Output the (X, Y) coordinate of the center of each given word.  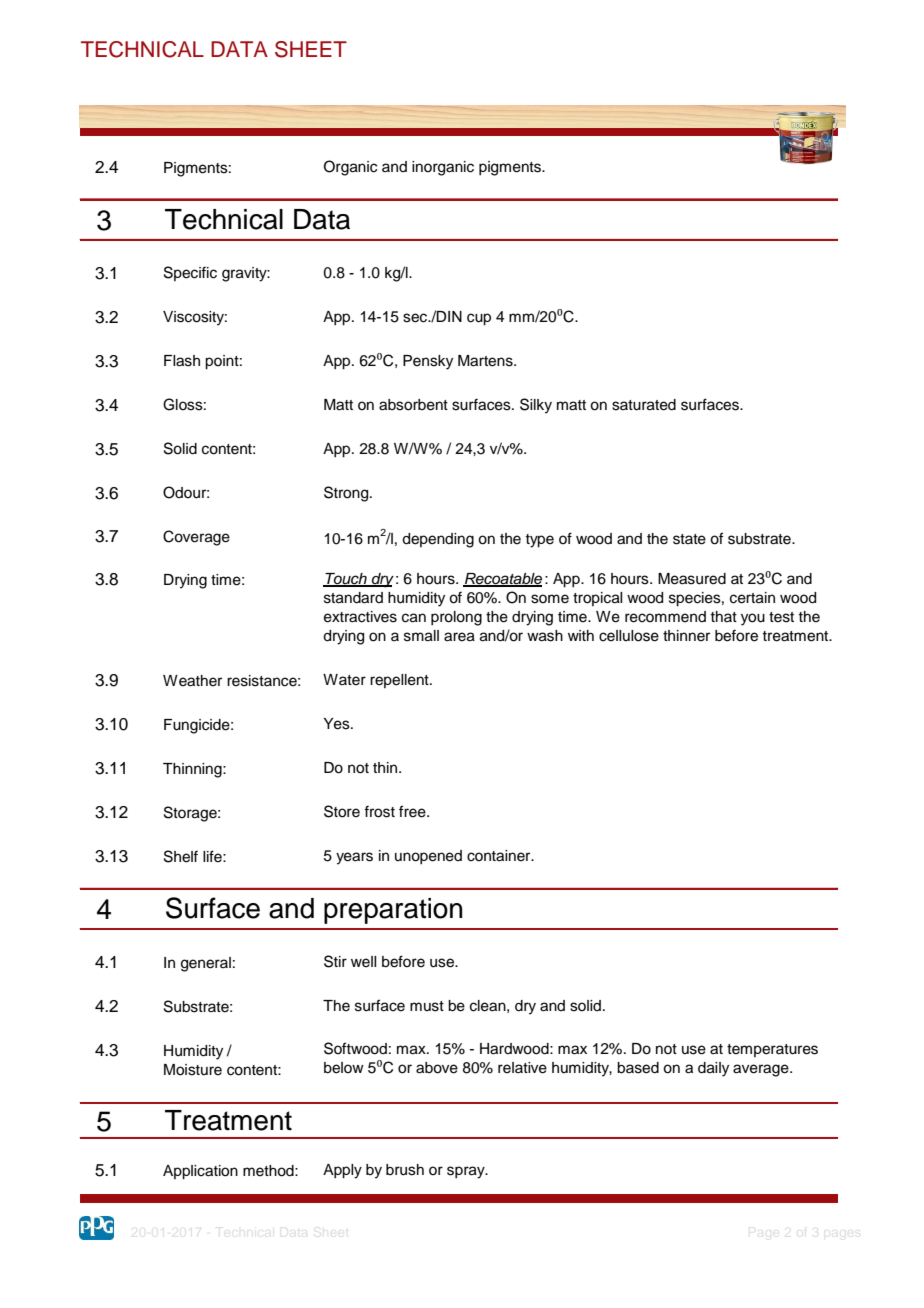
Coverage (196, 538)
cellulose (629, 636)
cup (479, 319)
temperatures (772, 1050)
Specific (190, 273)
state (689, 539)
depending (438, 540)
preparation (393, 911)
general (206, 964)
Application (200, 1172)
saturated (644, 405)
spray (467, 1172)
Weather (192, 681)
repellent (400, 681)
